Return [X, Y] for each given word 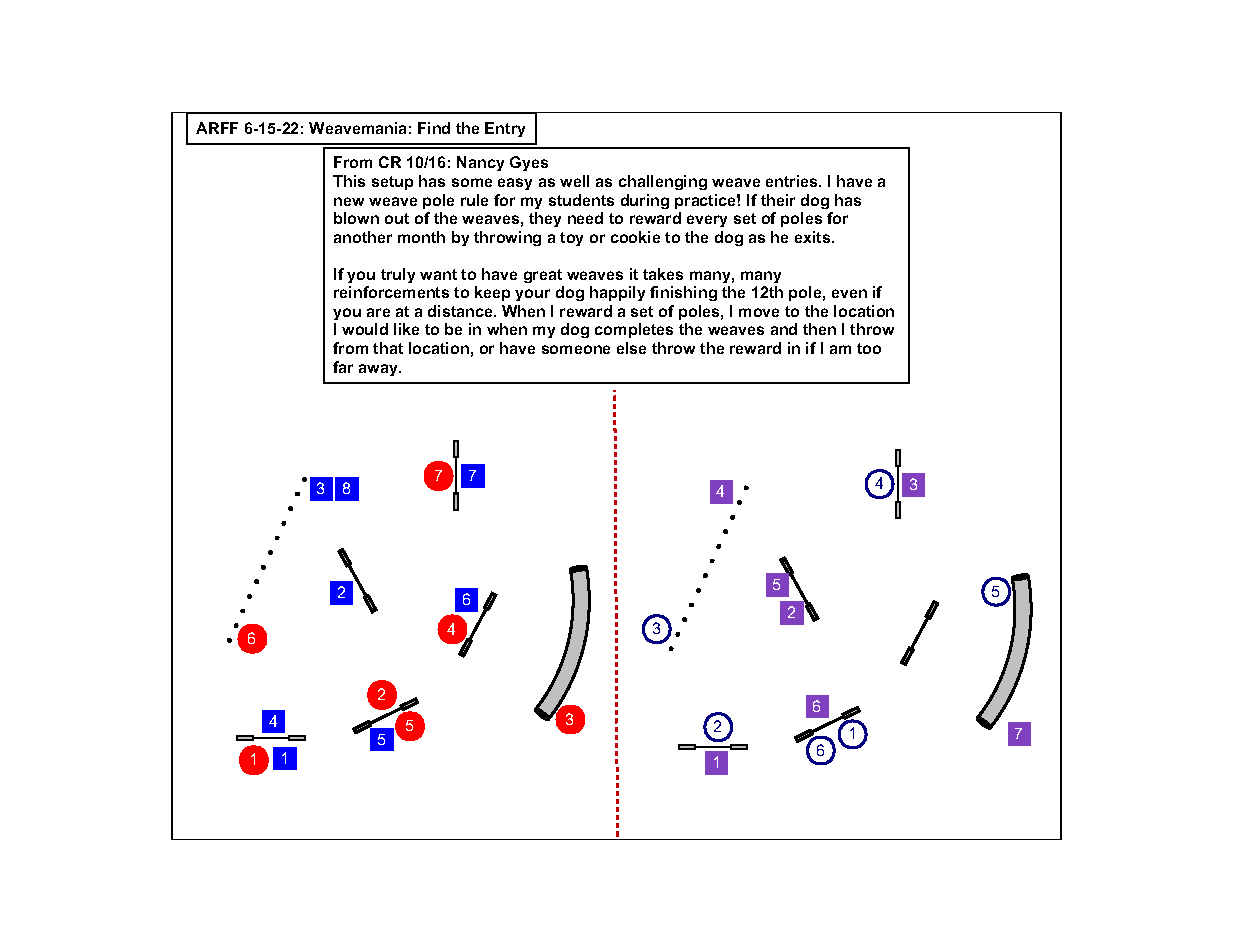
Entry [505, 129]
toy [571, 239]
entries [793, 181]
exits [814, 237]
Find [434, 128]
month [421, 237]
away [379, 370]
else [631, 348]
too [869, 348]
